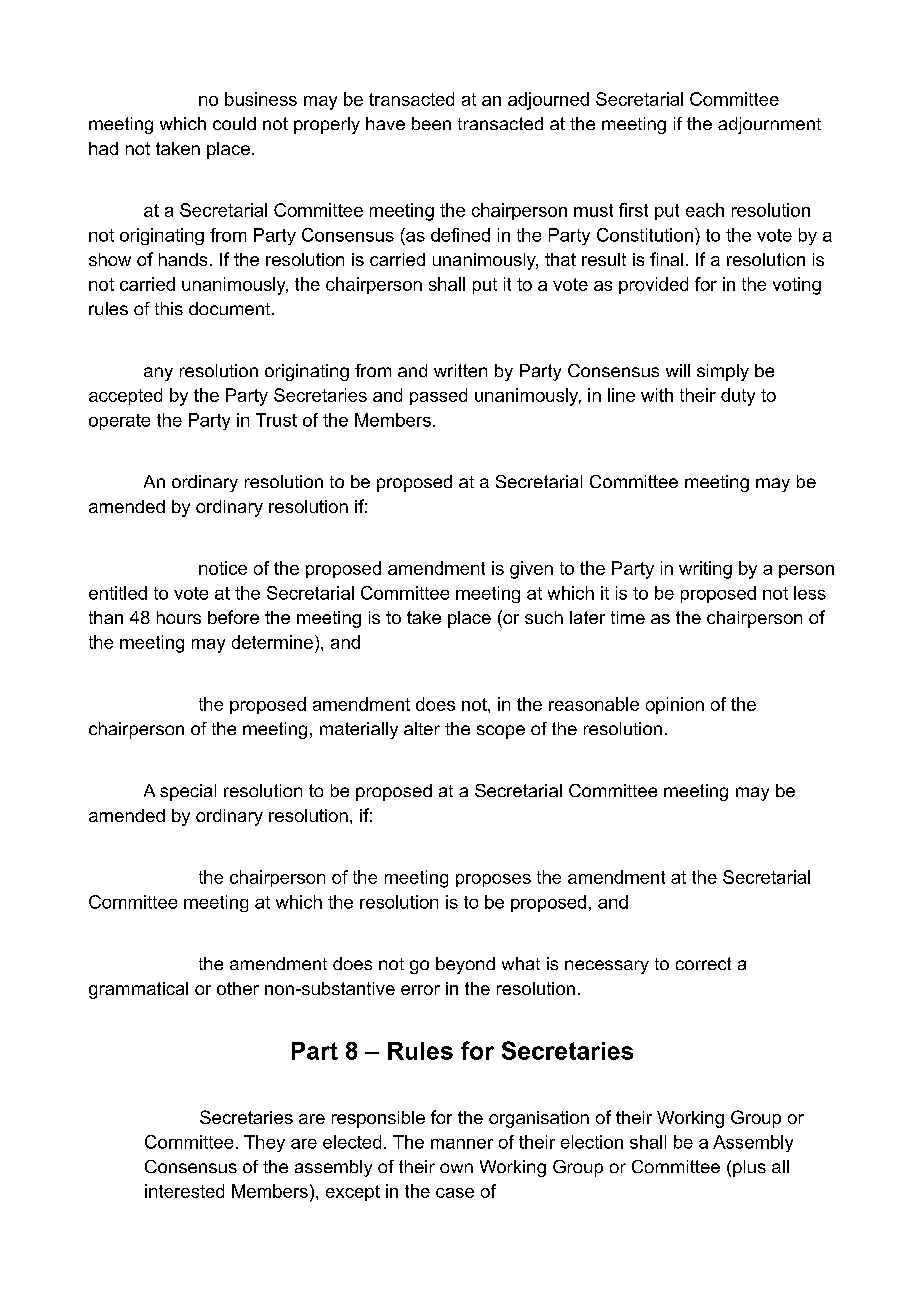 The width and height of the image is (924, 1308). What do you see at coordinates (493, 880) in the image?
I see `proposes` at bounding box center [493, 880].
